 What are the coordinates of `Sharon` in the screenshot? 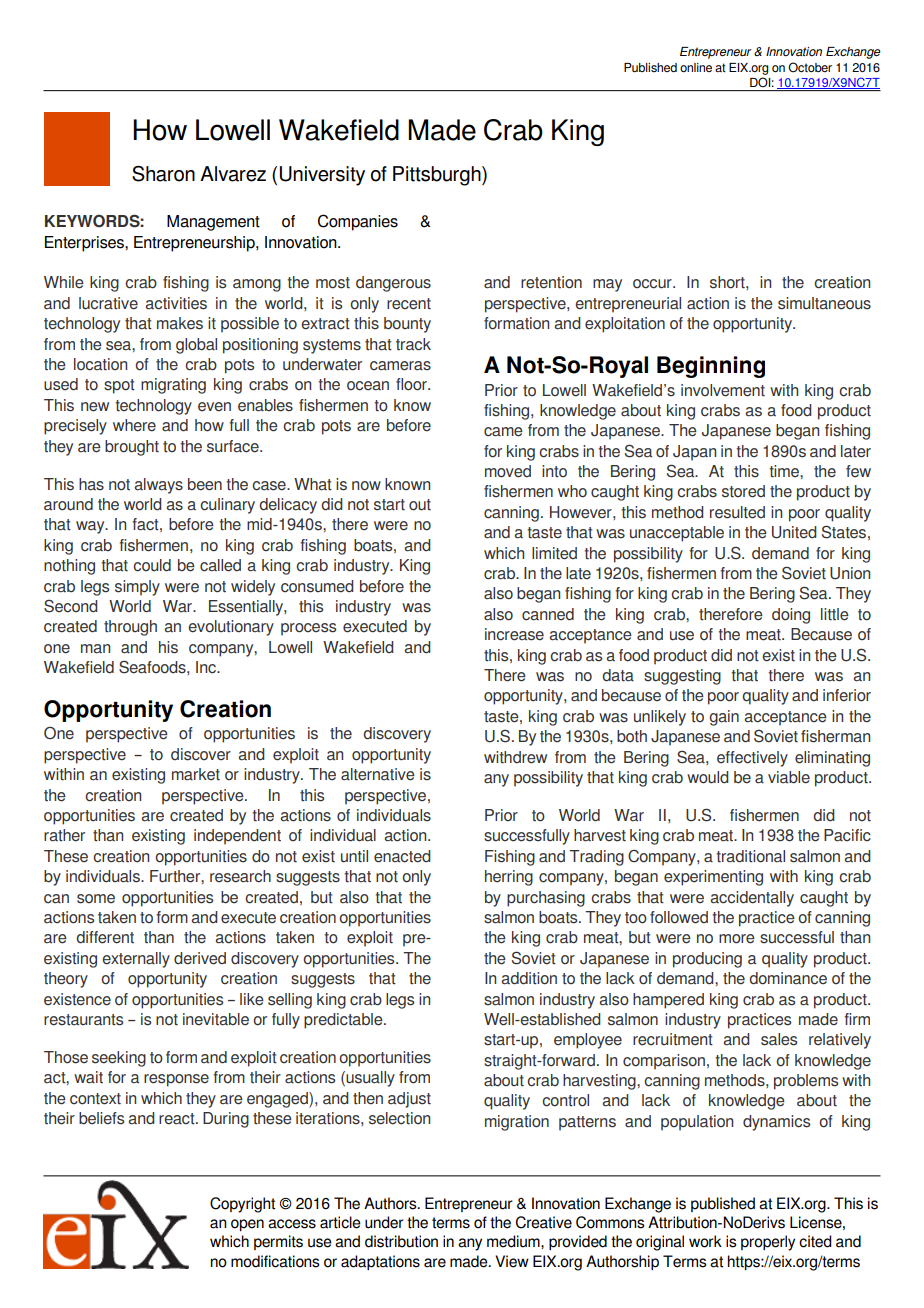 It's located at (163, 174).
